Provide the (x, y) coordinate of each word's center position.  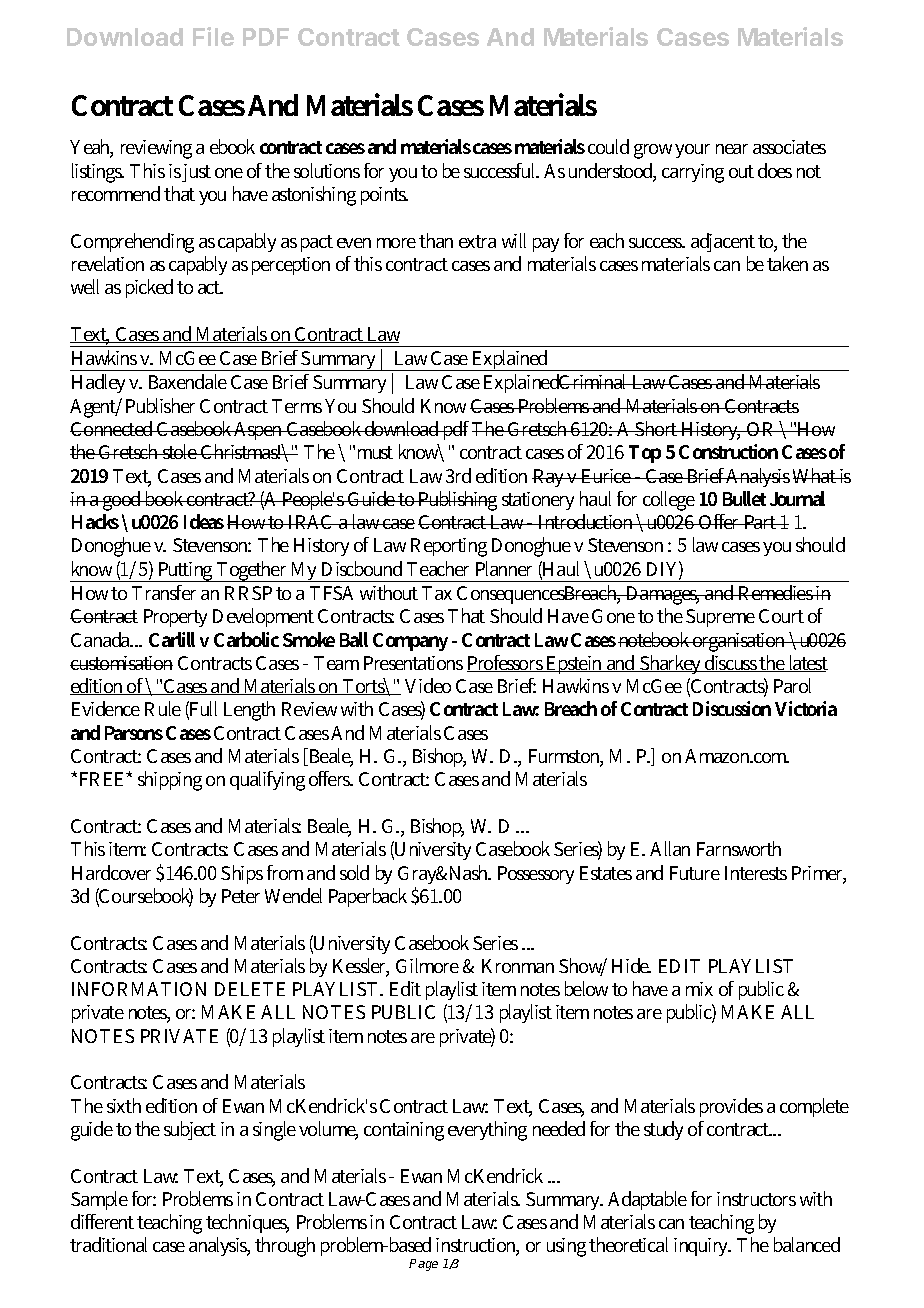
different (102, 1221)
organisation (740, 642)
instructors (756, 1199)
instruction (477, 1247)
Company (410, 642)
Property (175, 618)
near (732, 149)
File (213, 36)
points (384, 196)
